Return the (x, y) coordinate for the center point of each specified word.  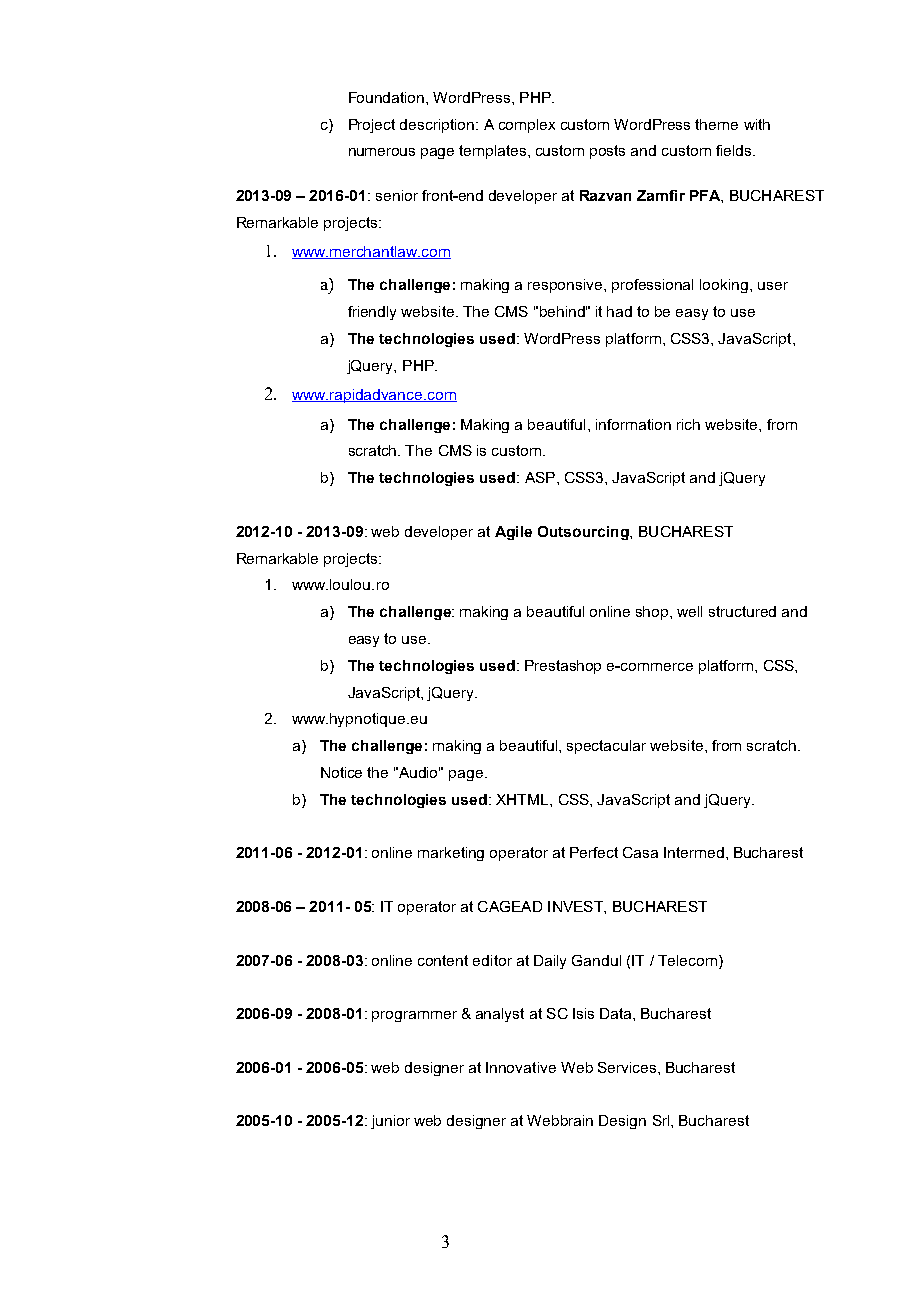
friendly (372, 313)
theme (716, 124)
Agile (513, 533)
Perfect (594, 852)
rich (688, 424)
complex (527, 126)
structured (742, 611)
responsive (566, 286)
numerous (382, 152)
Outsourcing (584, 533)
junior (390, 1122)
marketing (451, 854)
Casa (640, 852)
